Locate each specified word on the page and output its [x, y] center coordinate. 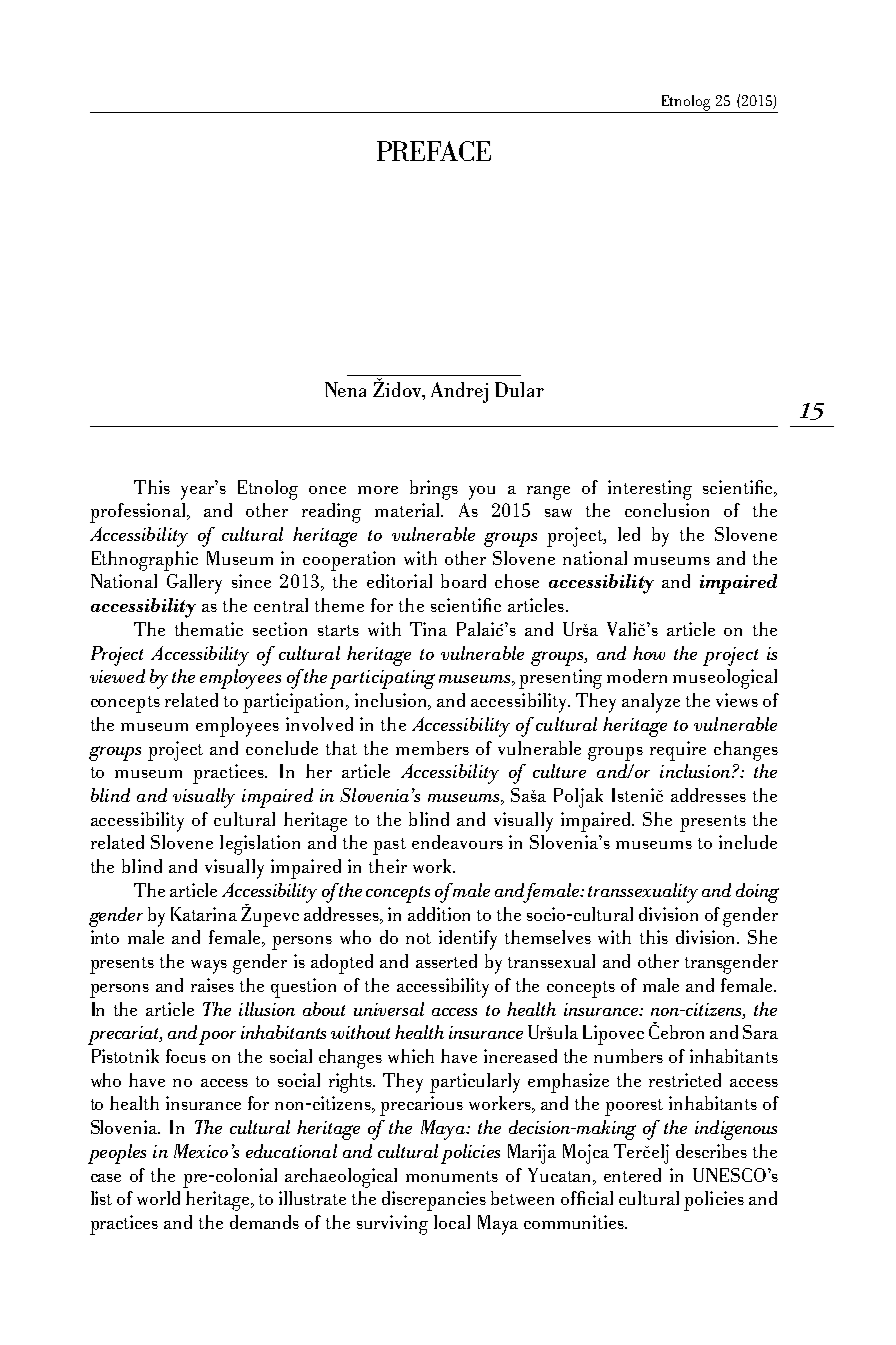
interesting [650, 490]
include [748, 842]
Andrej [459, 392]
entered [632, 1175]
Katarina [204, 914]
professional [139, 513]
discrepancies [434, 1201]
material [409, 510]
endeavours [457, 842]
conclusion [667, 510]
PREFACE [434, 151]
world [158, 1198]
